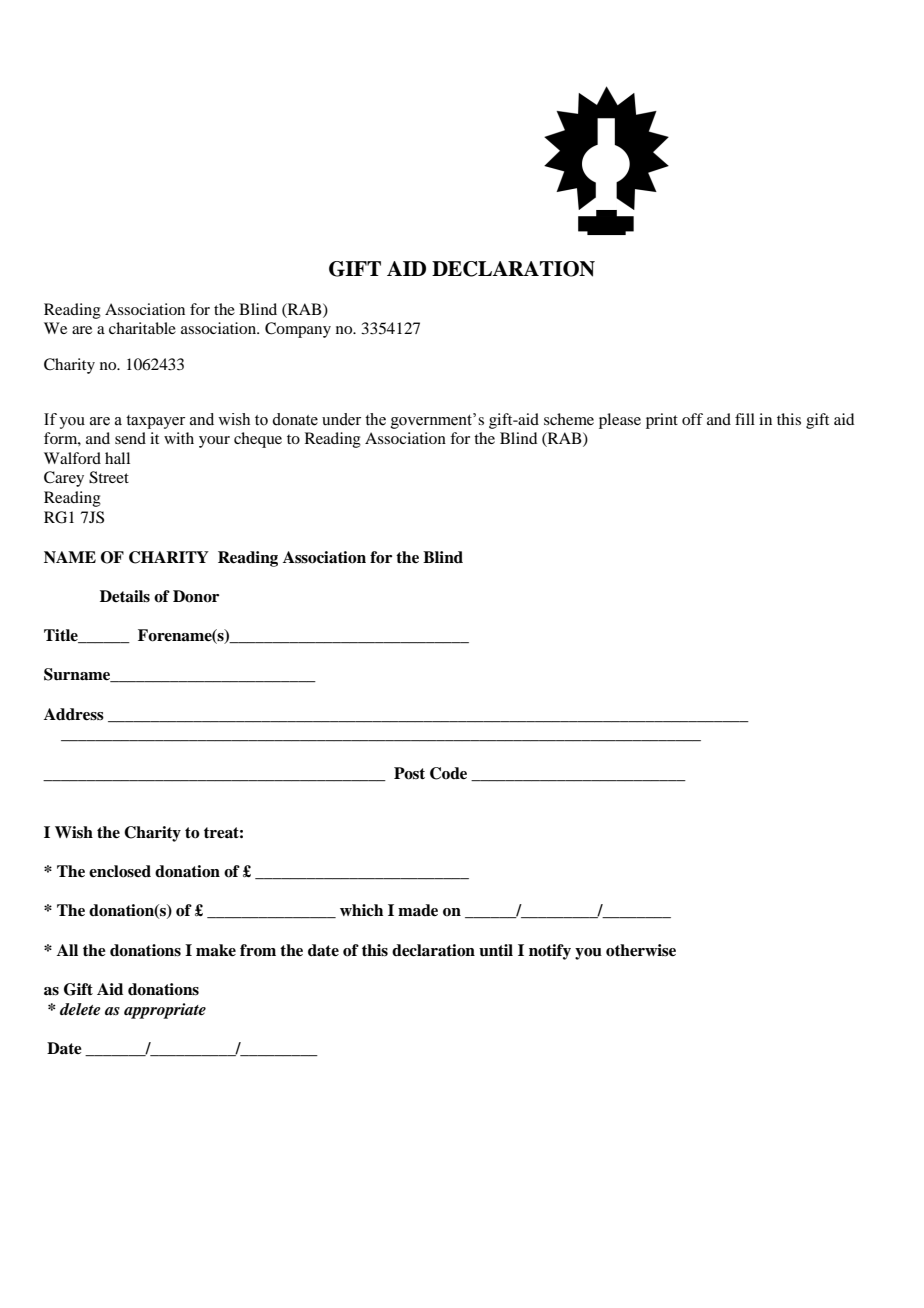  What do you see at coordinates (409, 773) in the screenshot?
I see `Post` at bounding box center [409, 773].
